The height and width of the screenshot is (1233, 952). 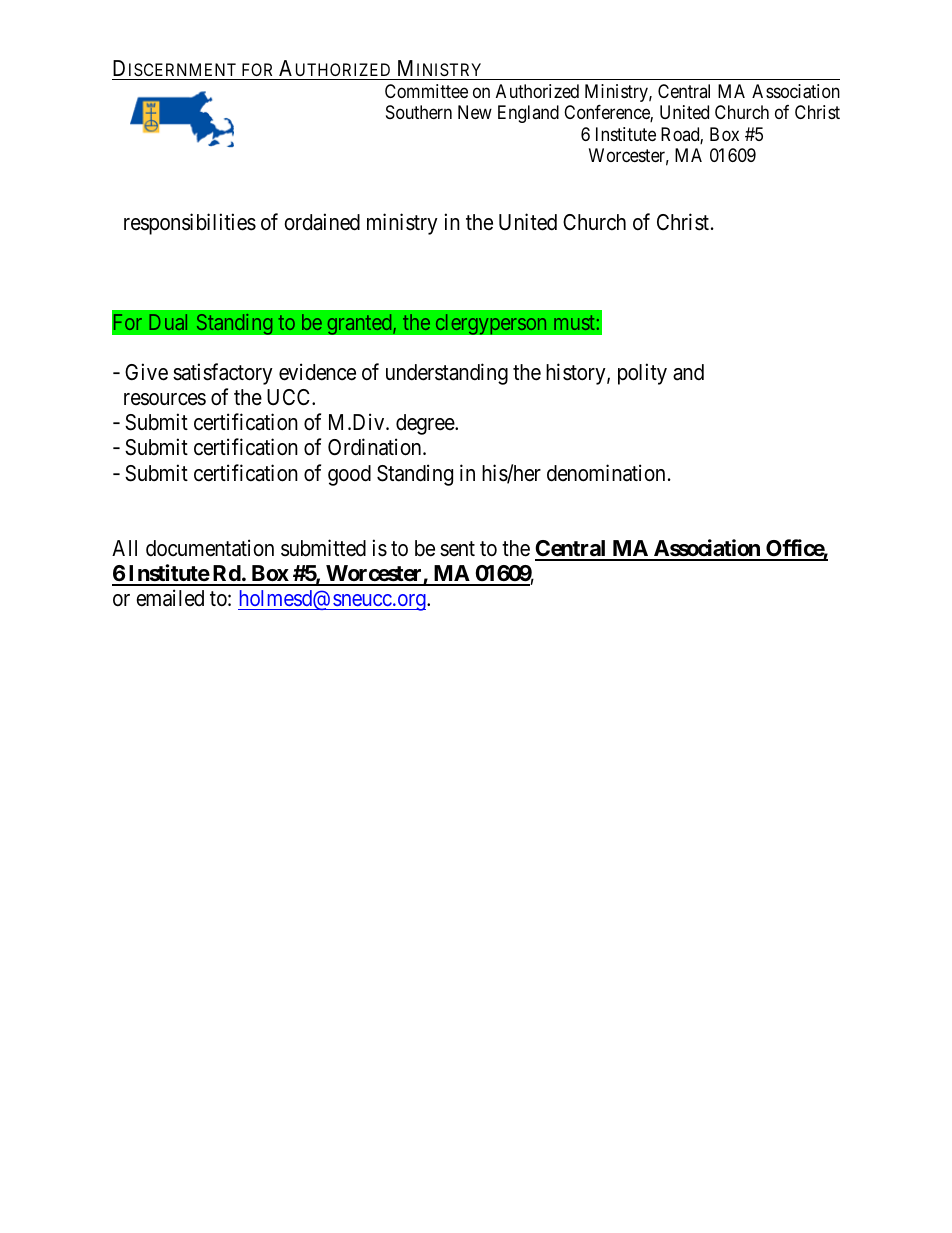 What do you see at coordinates (642, 374) in the screenshot?
I see `polity` at bounding box center [642, 374].
